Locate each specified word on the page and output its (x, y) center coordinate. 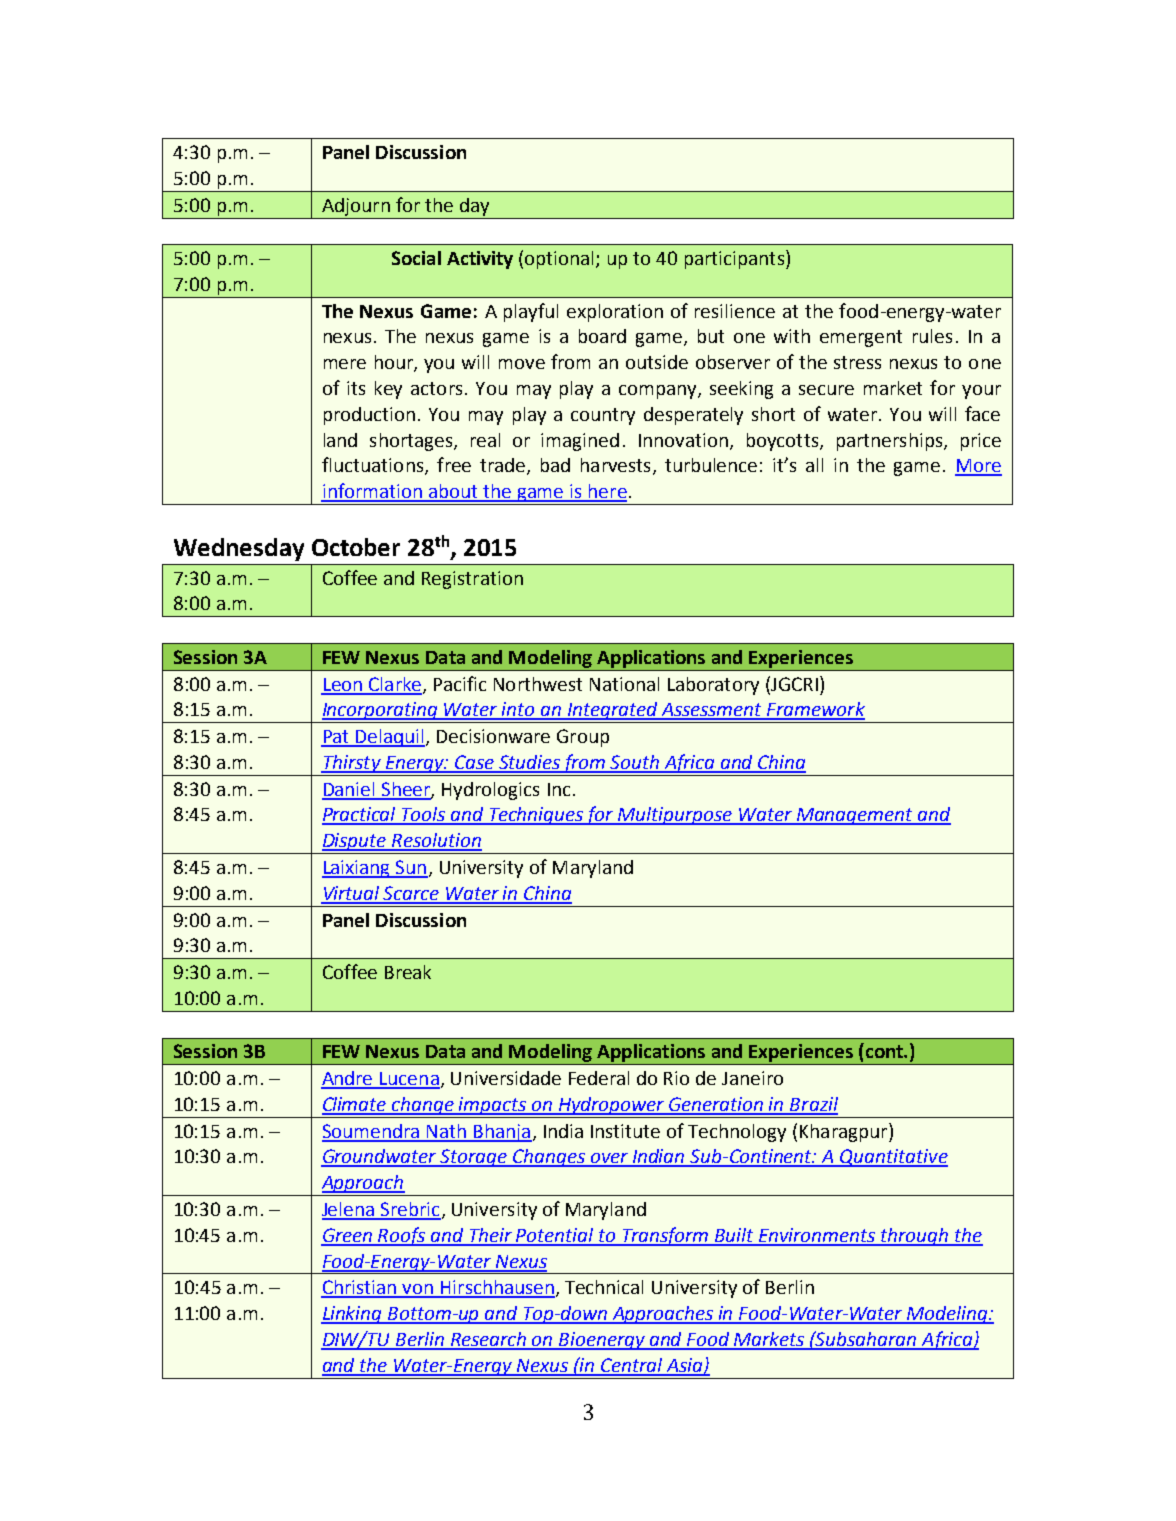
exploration (615, 313)
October (356, 547)
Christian (360, 1288)
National (624, 684)
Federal (599, 1078)
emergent (861, 338)
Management (855, 816)
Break (408, 972)
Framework (815, 710)
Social (416, 258)
